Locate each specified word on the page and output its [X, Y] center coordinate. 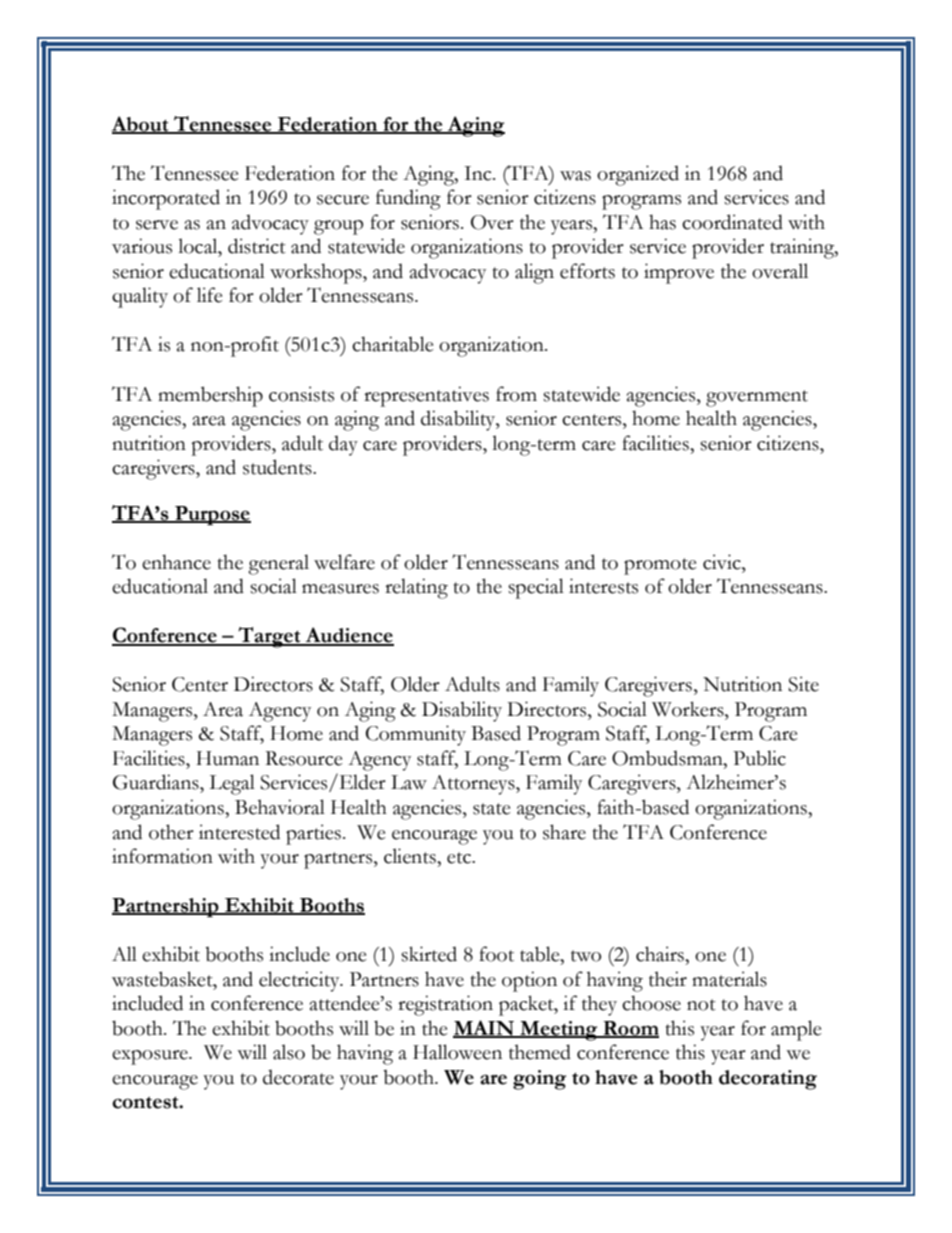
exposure [151, 1057]
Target [269, 637]
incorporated [166, 199]
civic [723, 562]
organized [638, 175]
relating [416, 588]
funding [408, 199]
